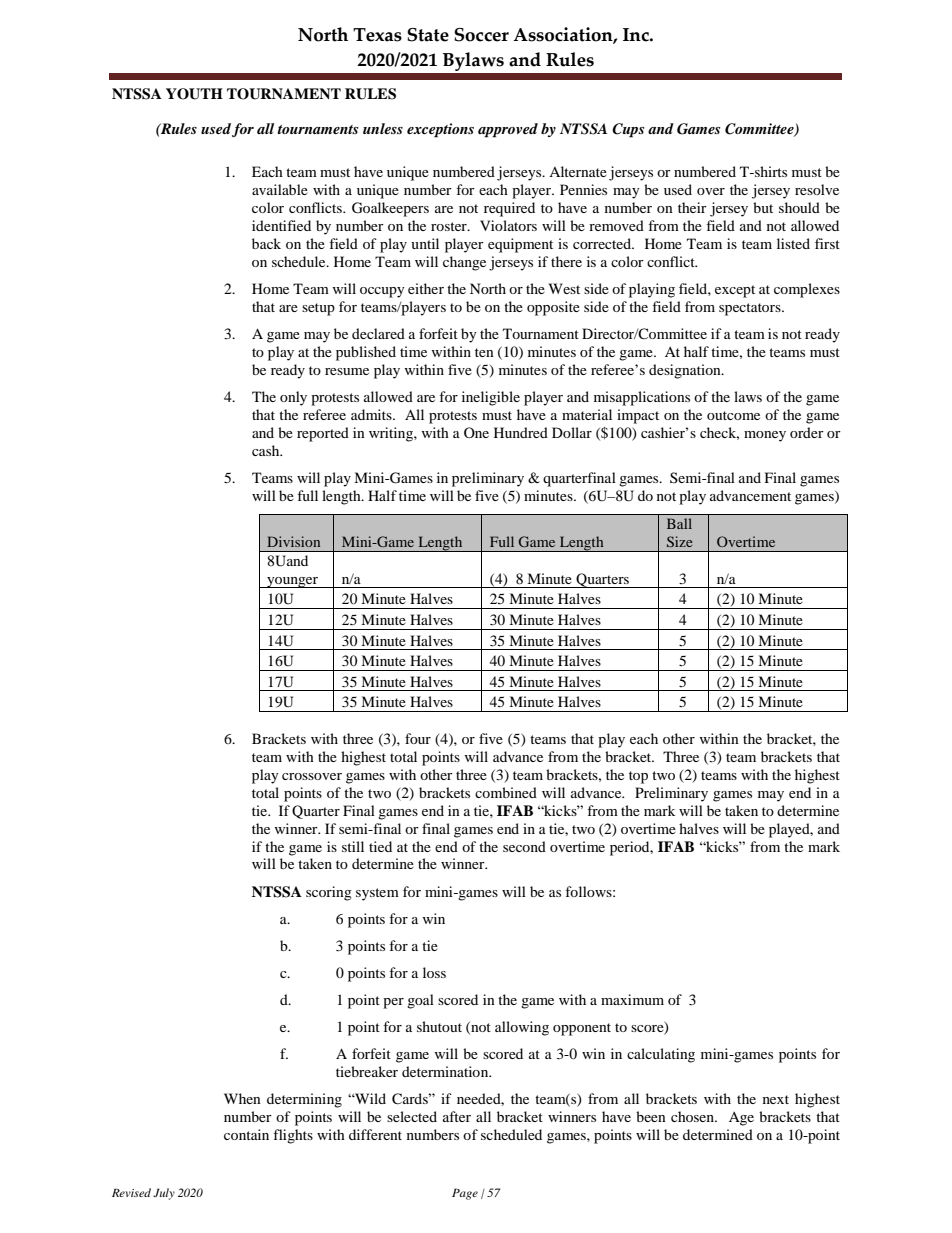 This document has width=952, height=1233. What do you see at coordinates (694, 1116) in the document?
I see `chosen` at bounding box center [694, 1116].
